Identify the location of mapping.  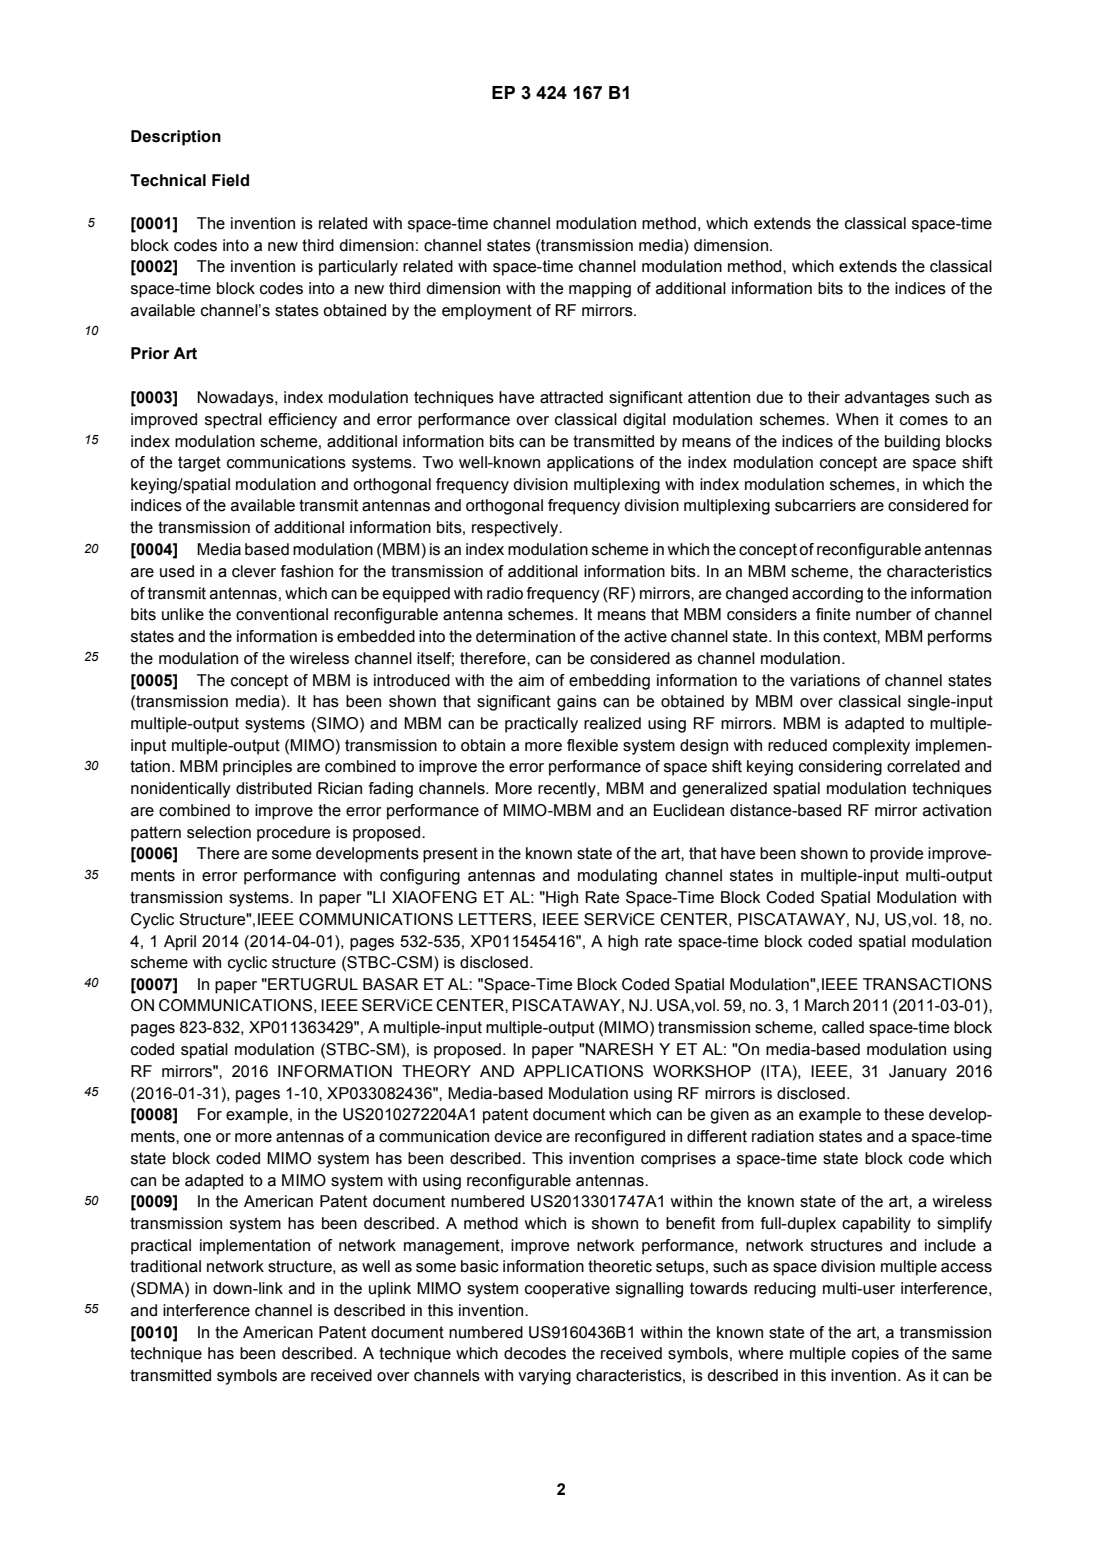
(600, 290).
